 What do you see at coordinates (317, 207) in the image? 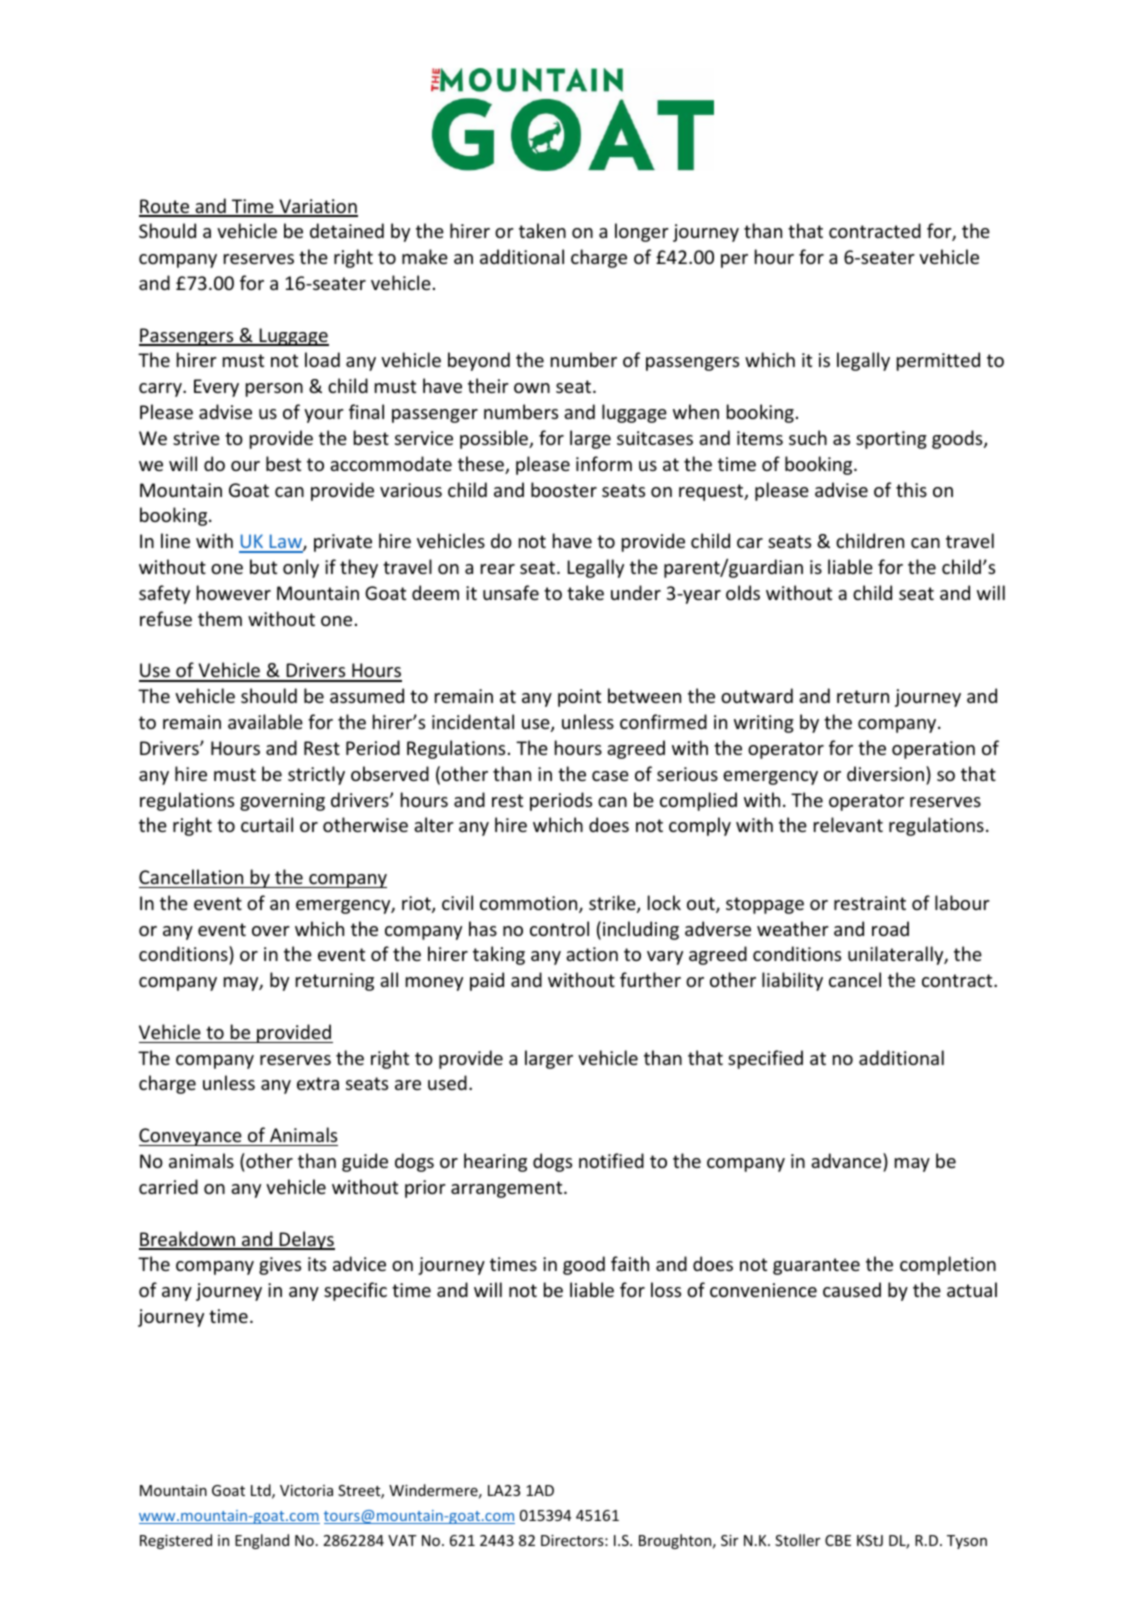
I see `Variation` at bounding box center [317, 207].
